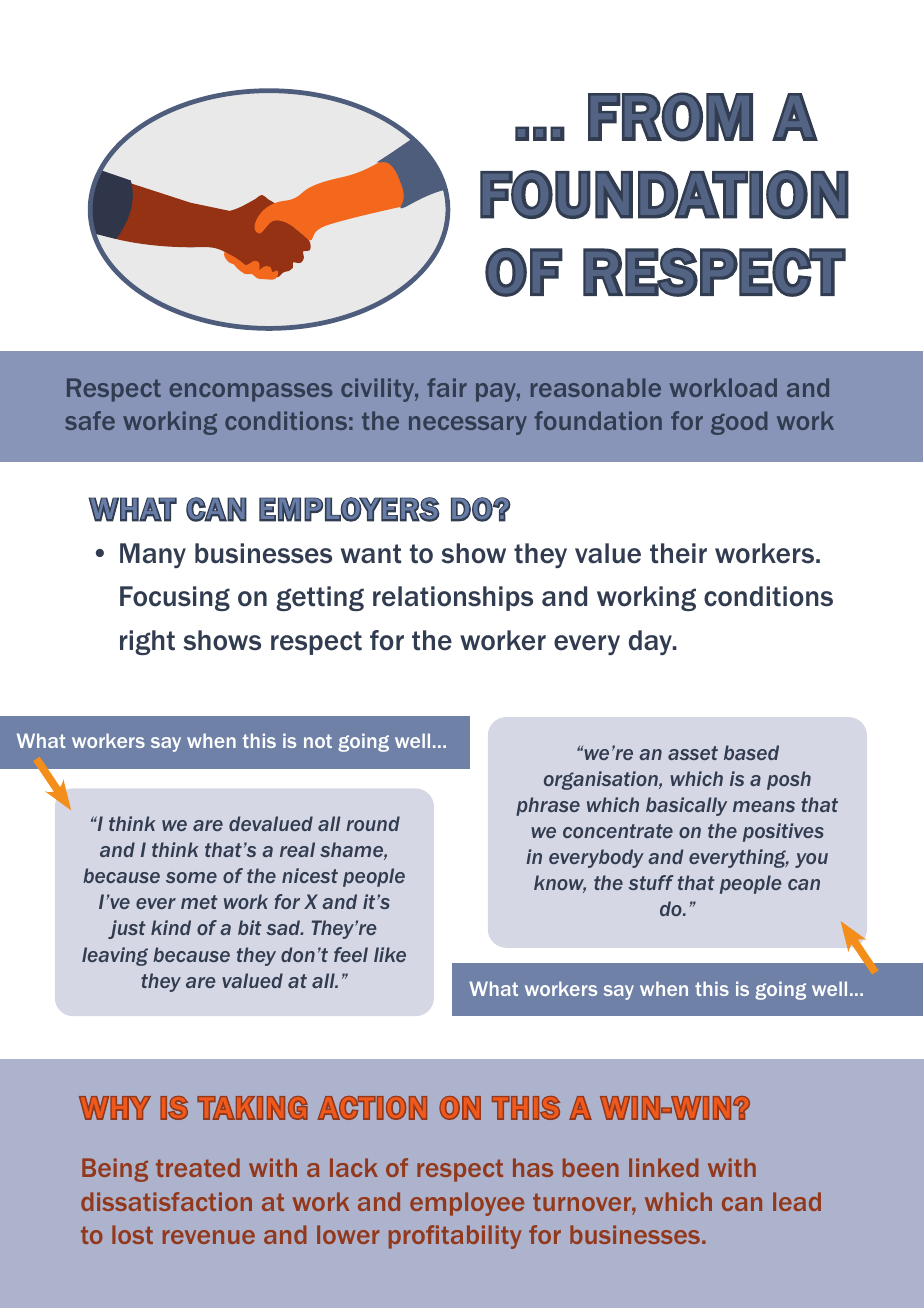 The width and height of the document is (924, 1308). I want to click on lead, so click(797, 1201).
